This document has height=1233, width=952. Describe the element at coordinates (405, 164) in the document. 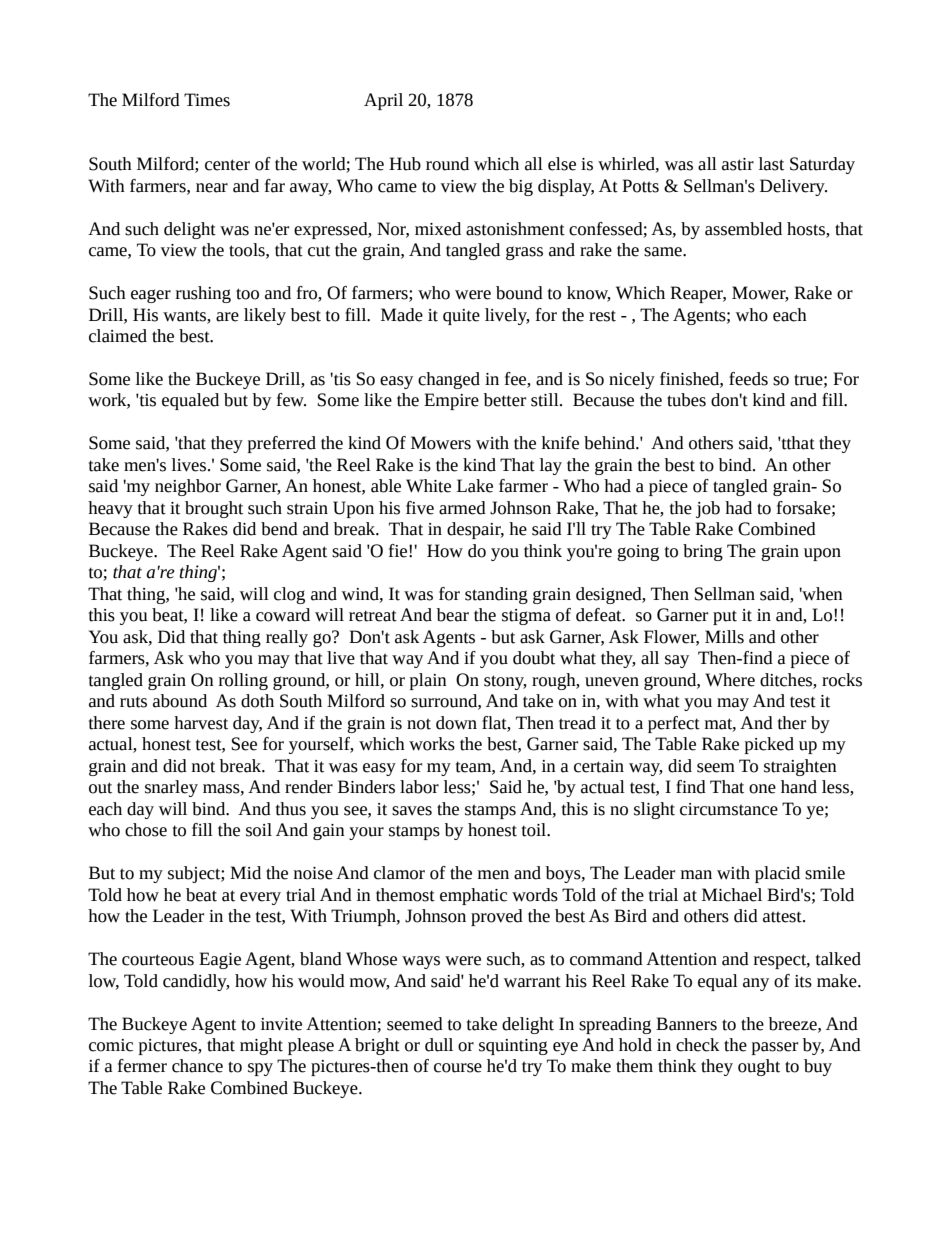

I see `Hub` at that location.
